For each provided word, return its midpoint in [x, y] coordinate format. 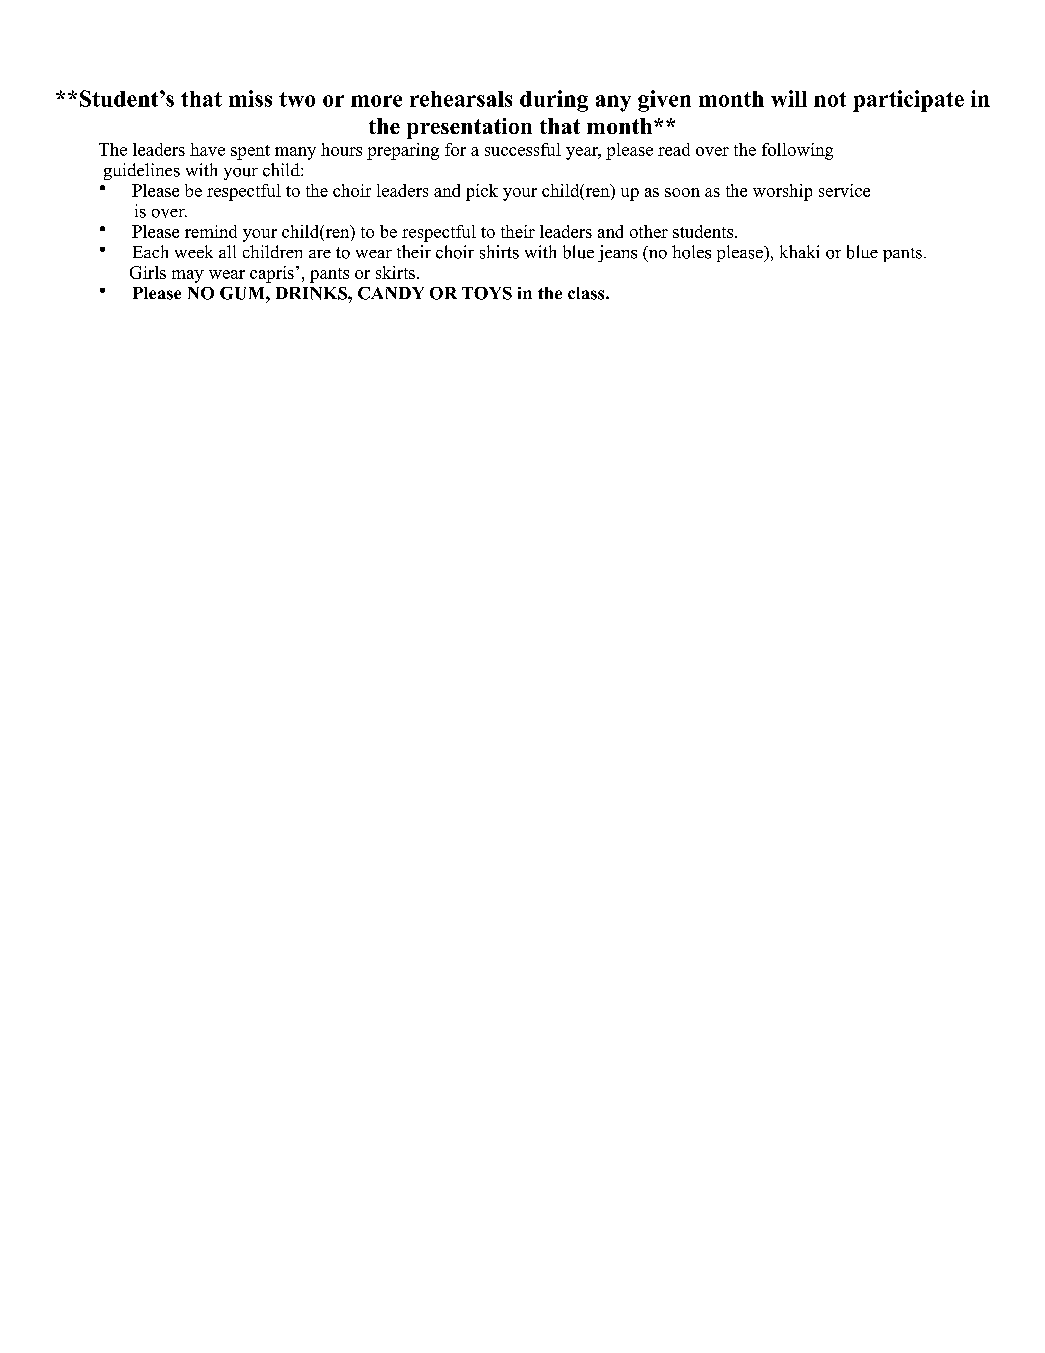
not [830, 99]
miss [250, 98]
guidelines [142, 171]
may [188, 276]
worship [782, 192]
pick [482, 192]
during [554, 101]
